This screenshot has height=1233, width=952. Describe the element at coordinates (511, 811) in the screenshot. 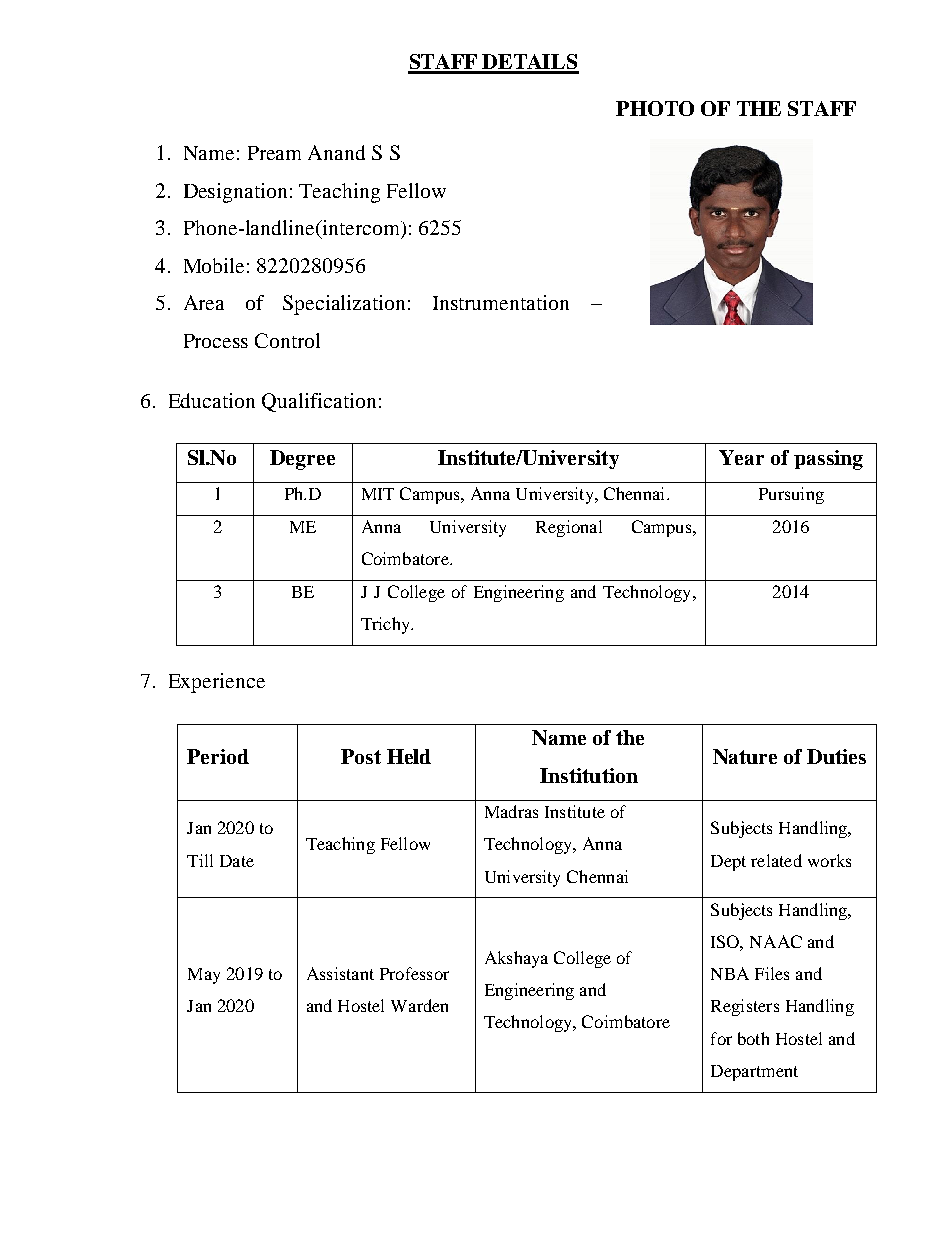

I see `Madras` at that location.
